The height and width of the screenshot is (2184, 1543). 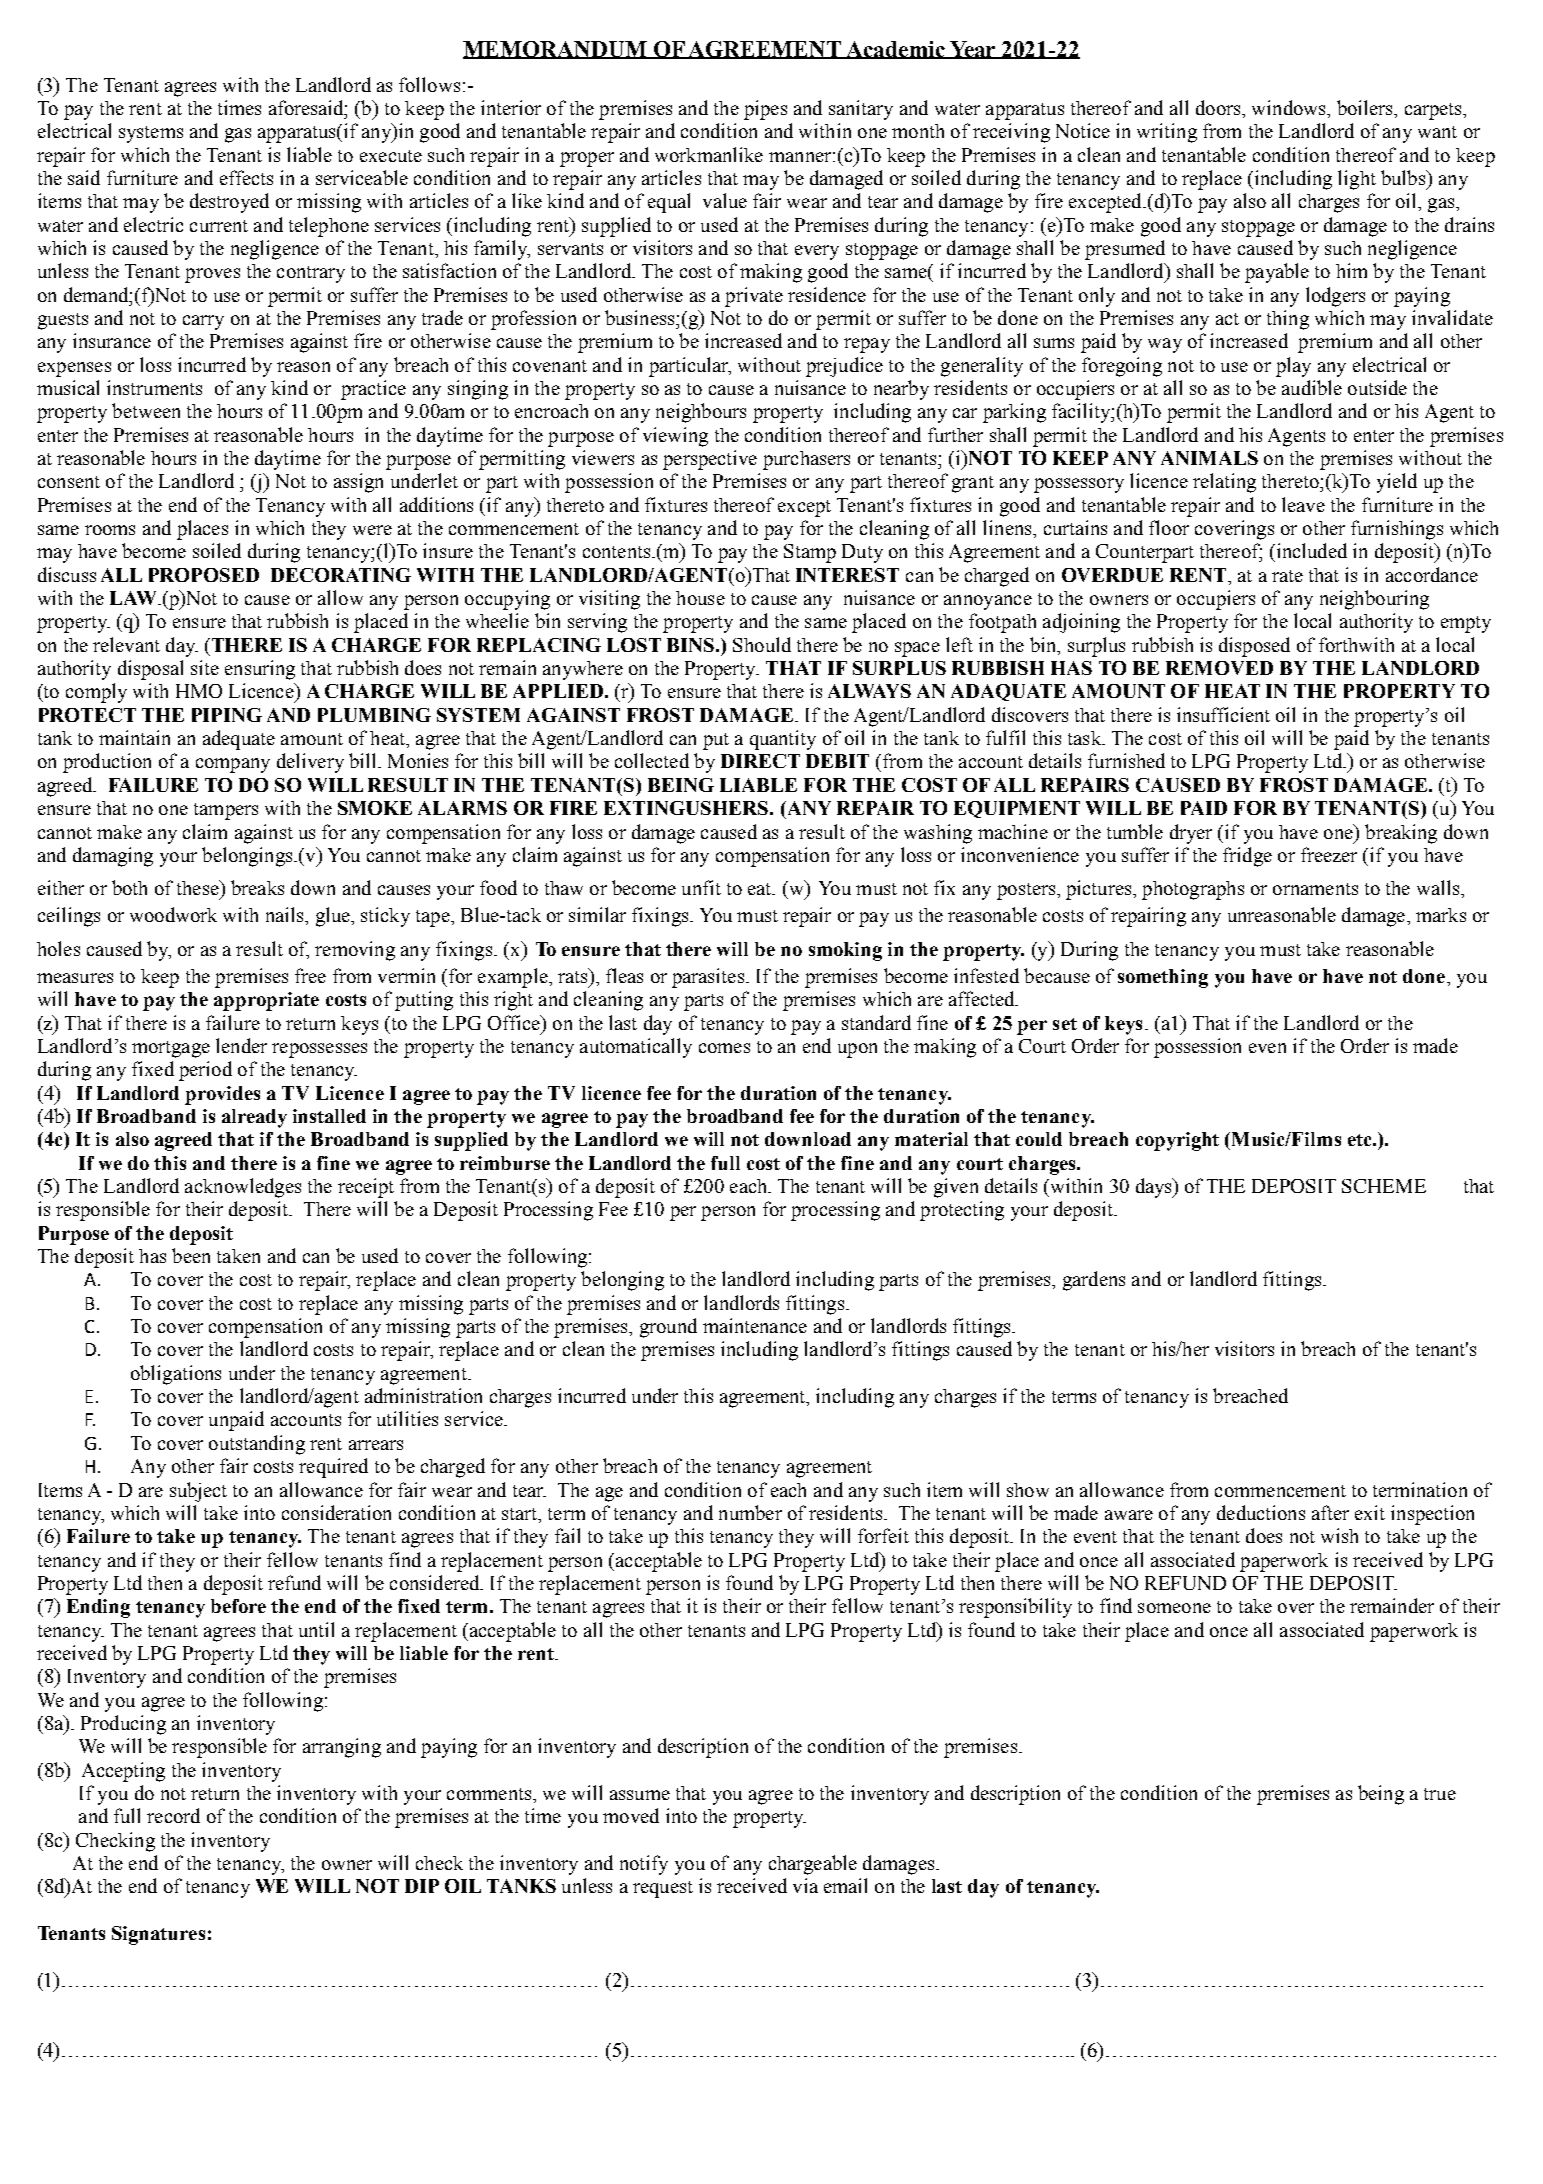 What do you see at coordinates (266, 1001) in the screenshot?
I see `appropriate` at bounding box center [266, 1001].
